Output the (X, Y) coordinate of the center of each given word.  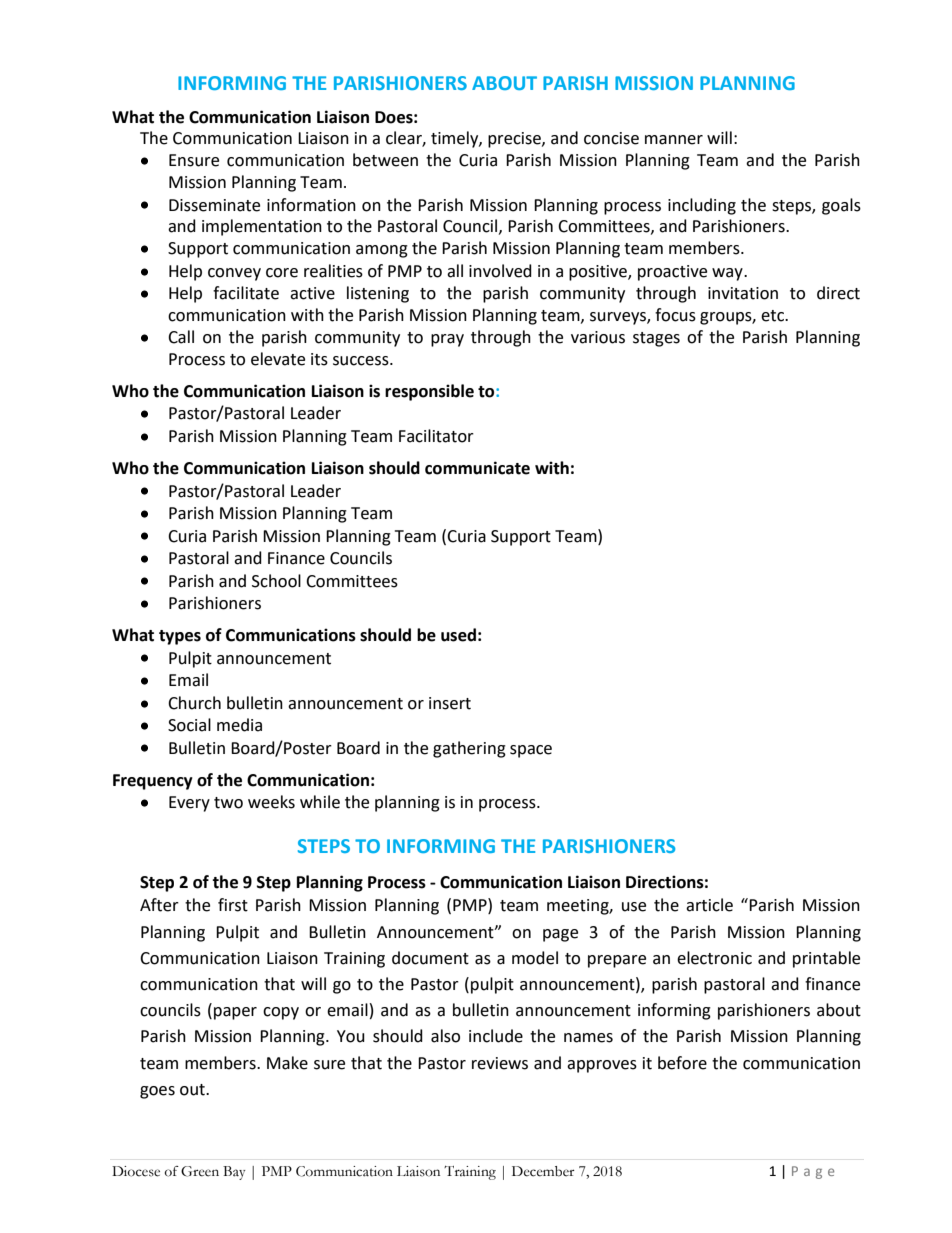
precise (515, 140)
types (180, 637)
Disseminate (214, 205)
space (531, 751)
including (702, 206)
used (458, 635)
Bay (234, 1173)
